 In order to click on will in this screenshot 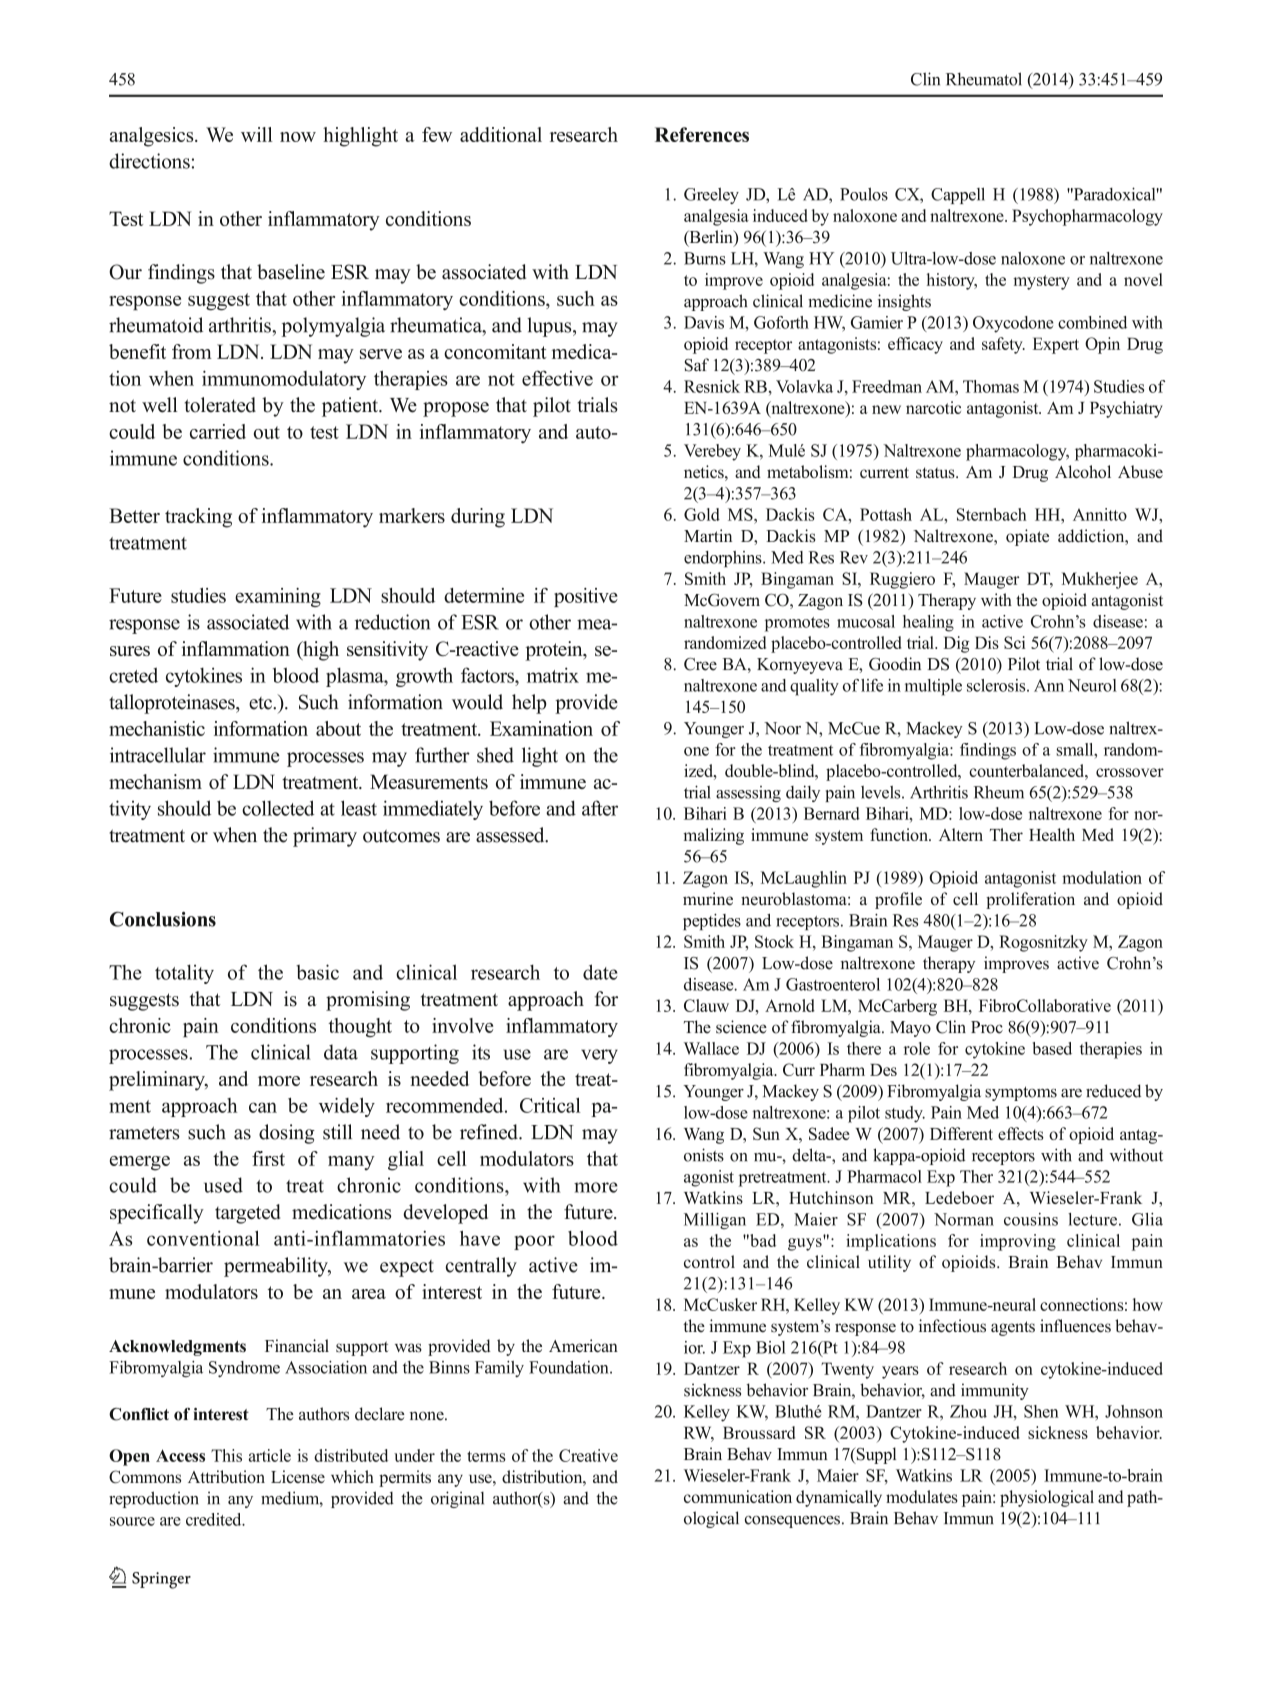, I will do `click(257, 134)`.
